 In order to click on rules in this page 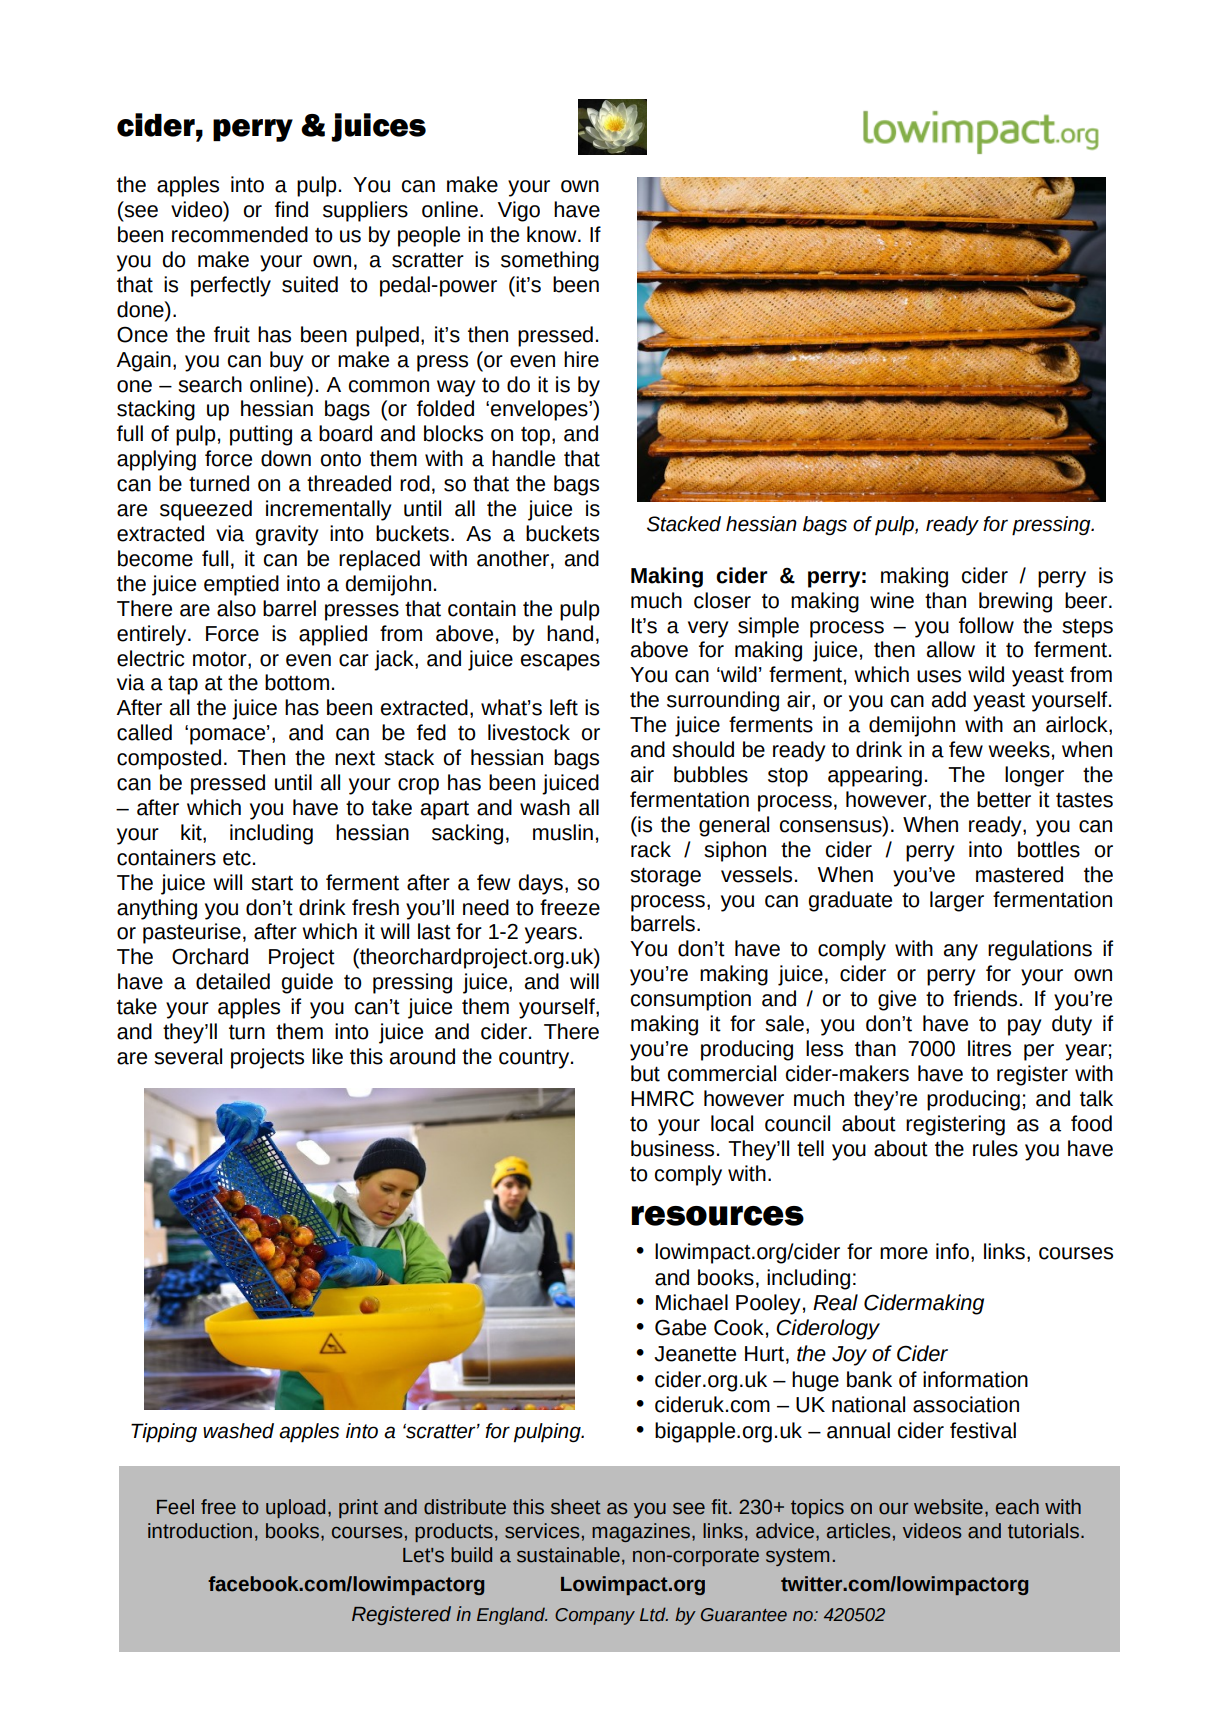, I will do `click(995, 1148)`.
